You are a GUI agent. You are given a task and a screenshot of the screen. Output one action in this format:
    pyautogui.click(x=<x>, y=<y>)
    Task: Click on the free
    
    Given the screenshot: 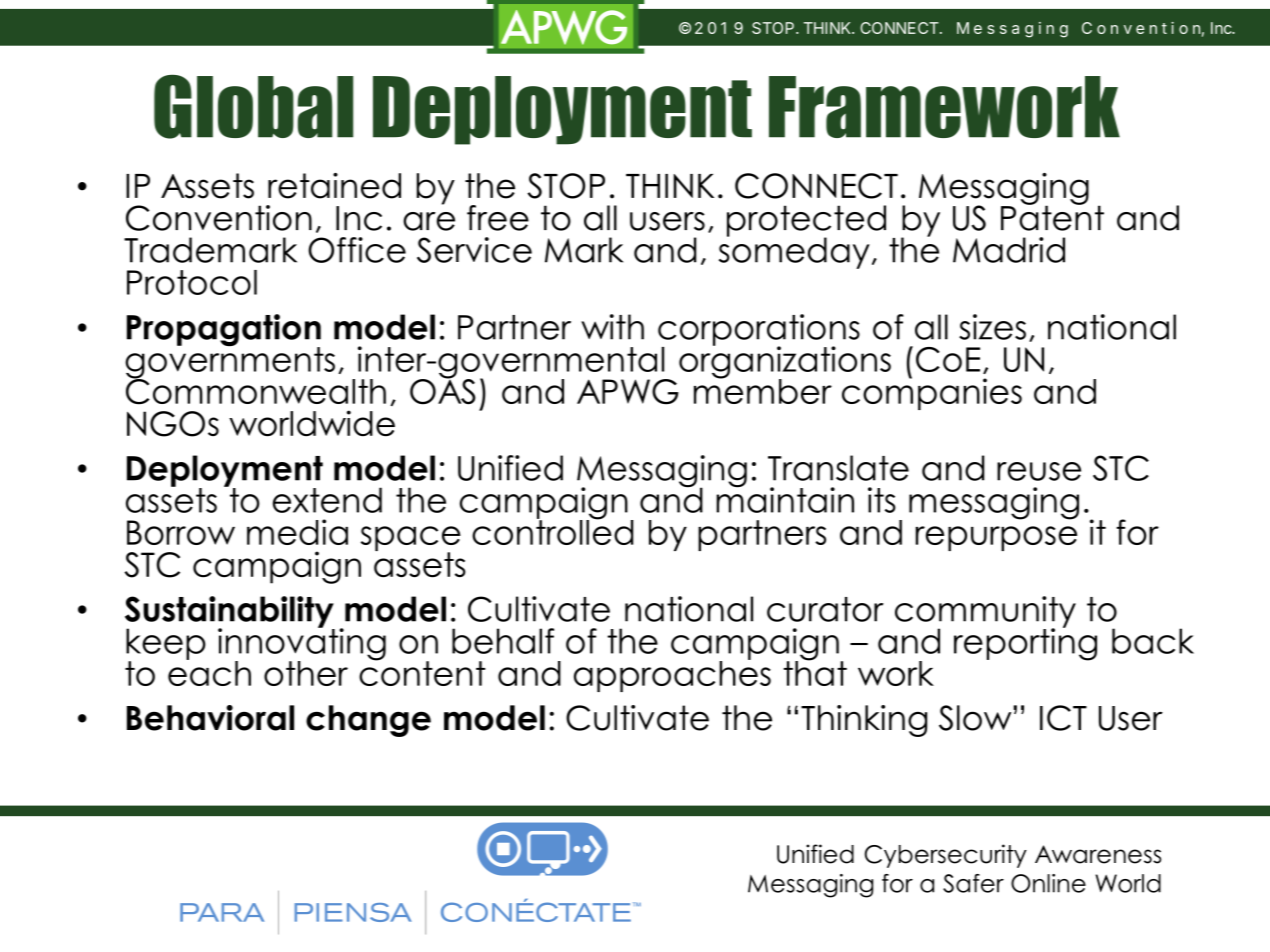 What is the action you would take?
    pyautogui.click(x=498, y=218)
